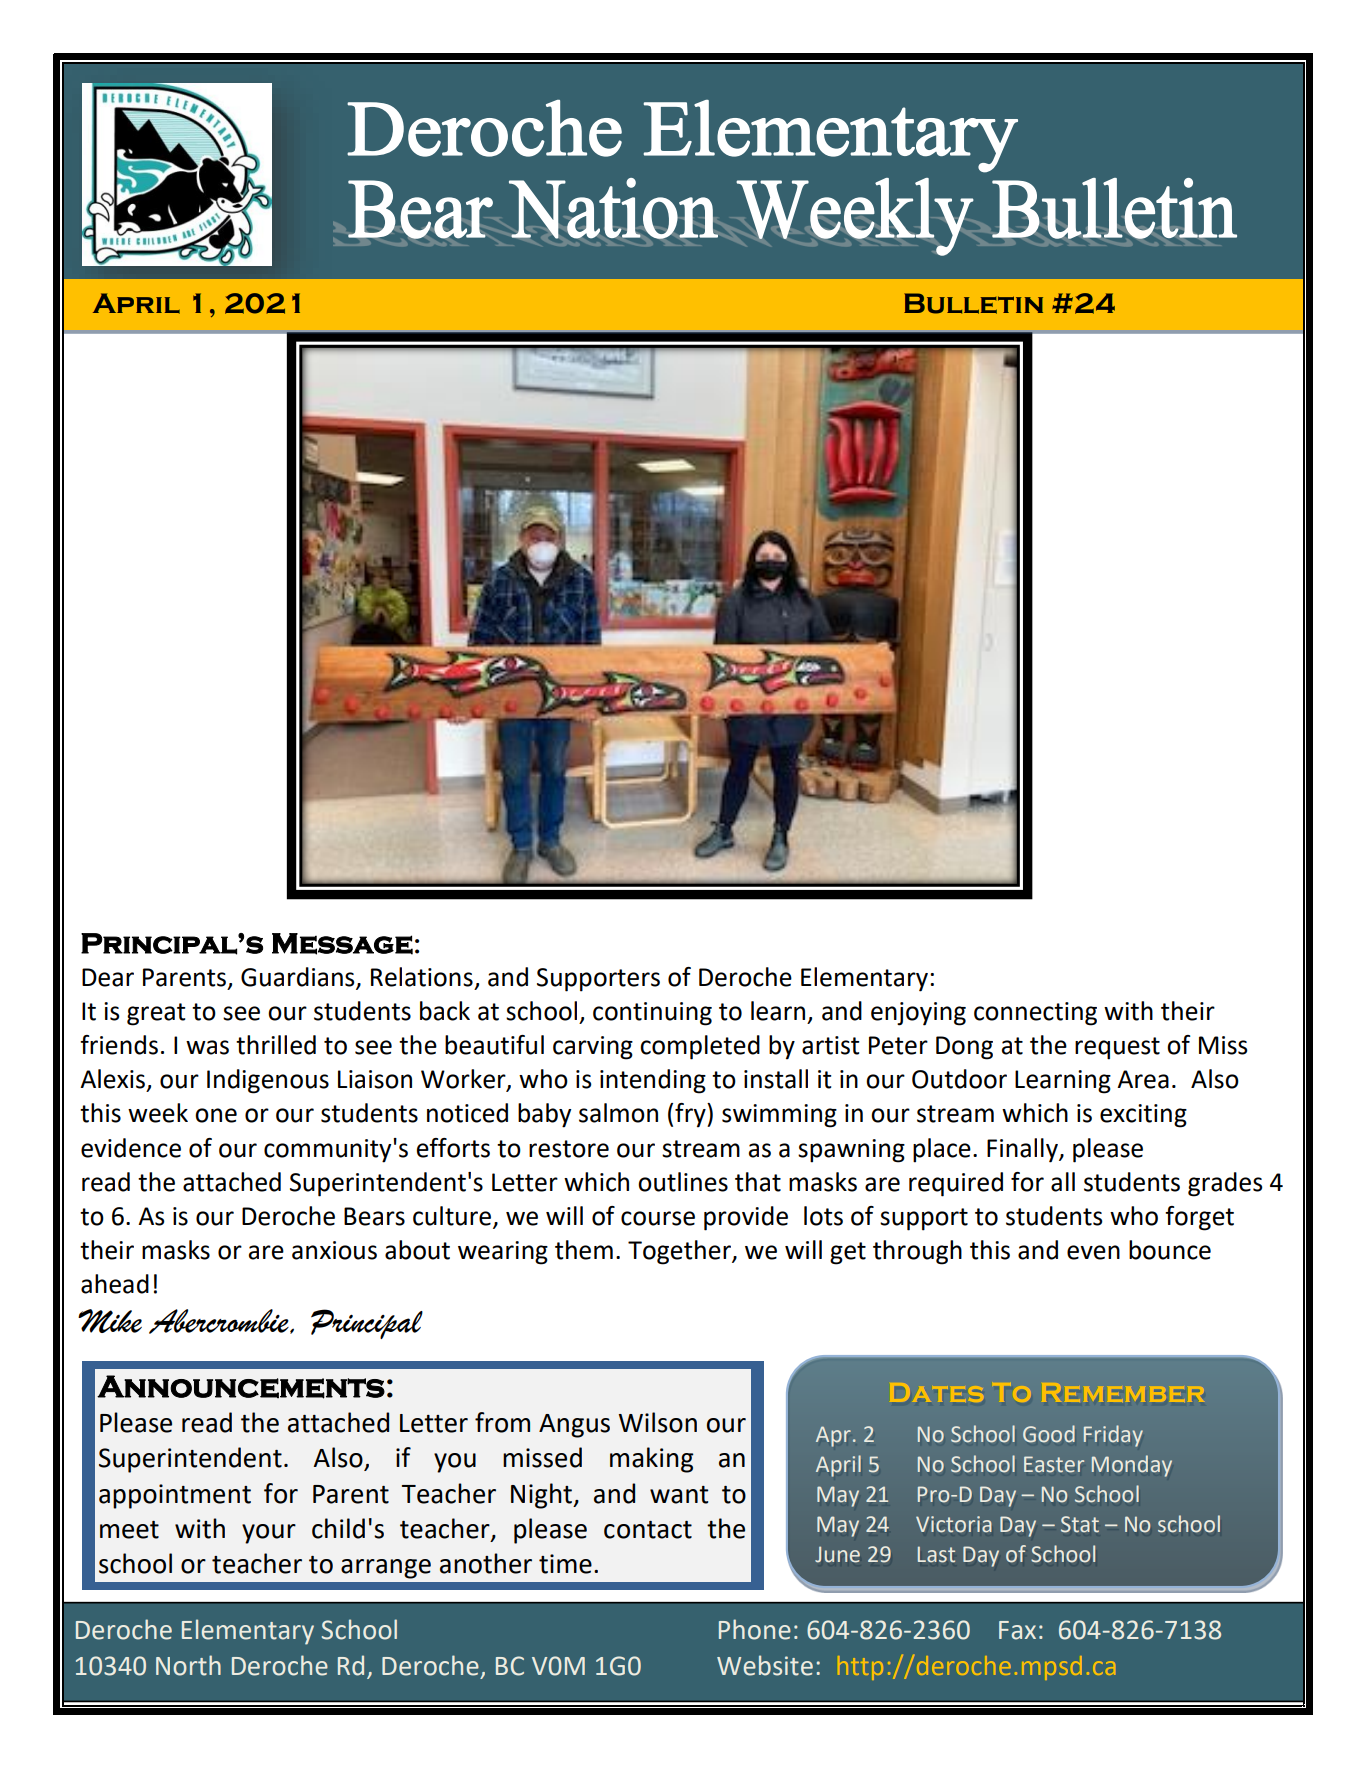 This image has height=1768, width=1366. Describe the element at coordinates (1117, 1048) in the image. I see `request` at that location.
